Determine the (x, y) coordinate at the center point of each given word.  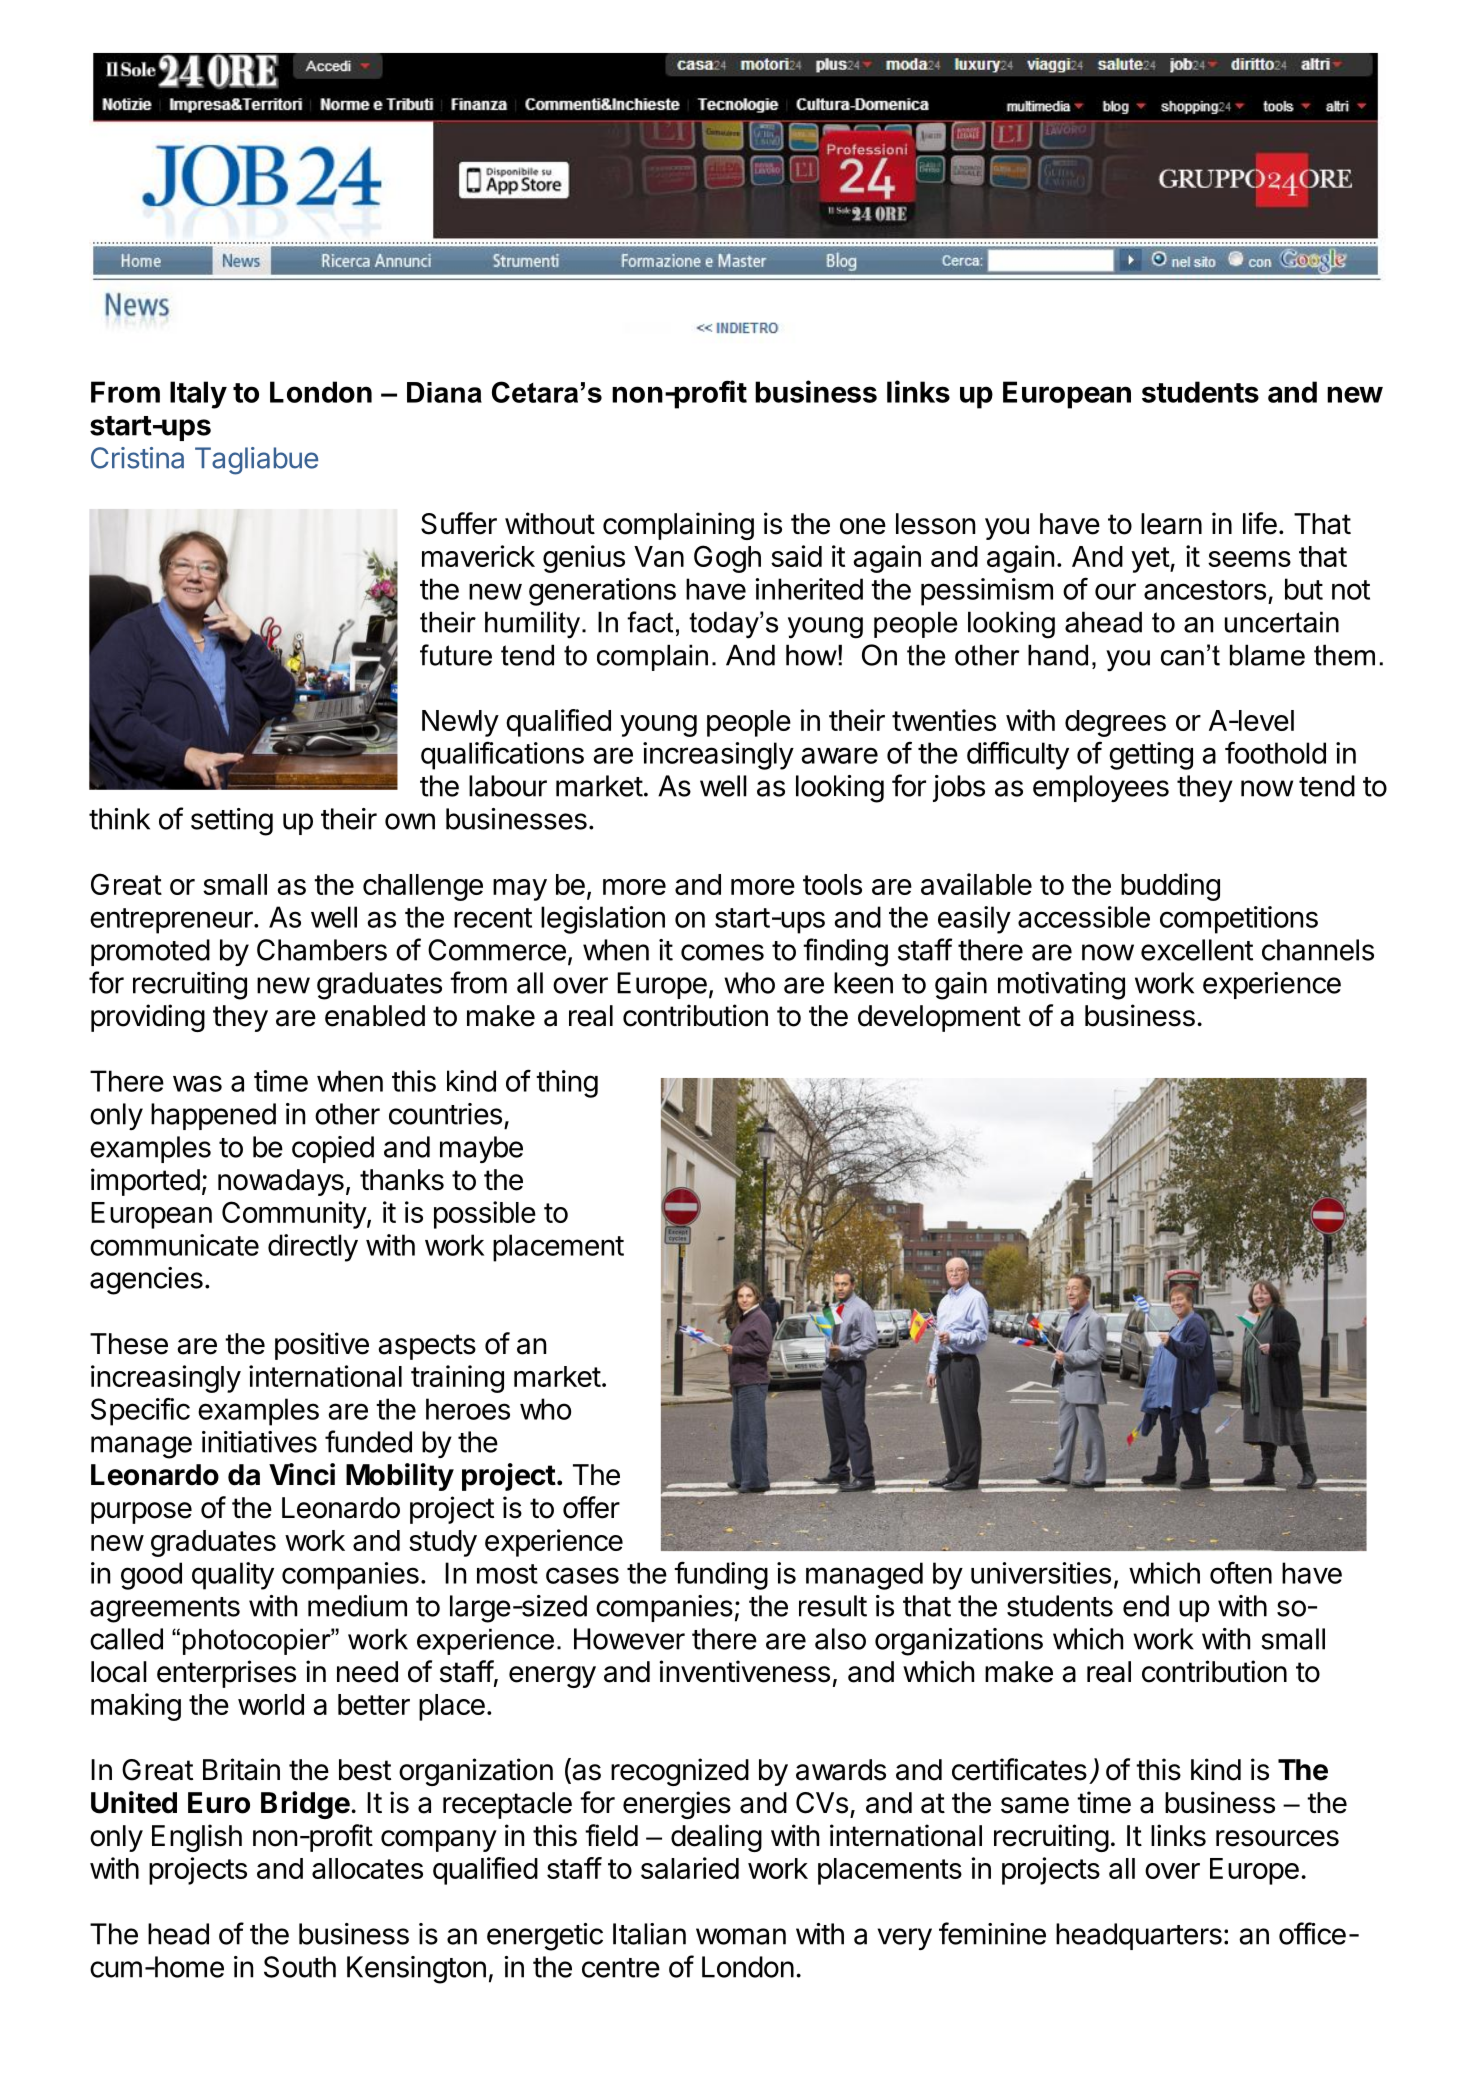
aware (840, 755)
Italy (198, 395)
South (300, 1967)
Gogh (727, 559)
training (457, 1379)
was (197, 1083)
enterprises (226, 1674)
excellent (1197, 950)
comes (722, 952)
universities (1041, 1573)
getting (1151, 756)
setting (232, 822)
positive (322, 1346)
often (1241, 1572)
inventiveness (745, 1671)
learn (1171, 524)
